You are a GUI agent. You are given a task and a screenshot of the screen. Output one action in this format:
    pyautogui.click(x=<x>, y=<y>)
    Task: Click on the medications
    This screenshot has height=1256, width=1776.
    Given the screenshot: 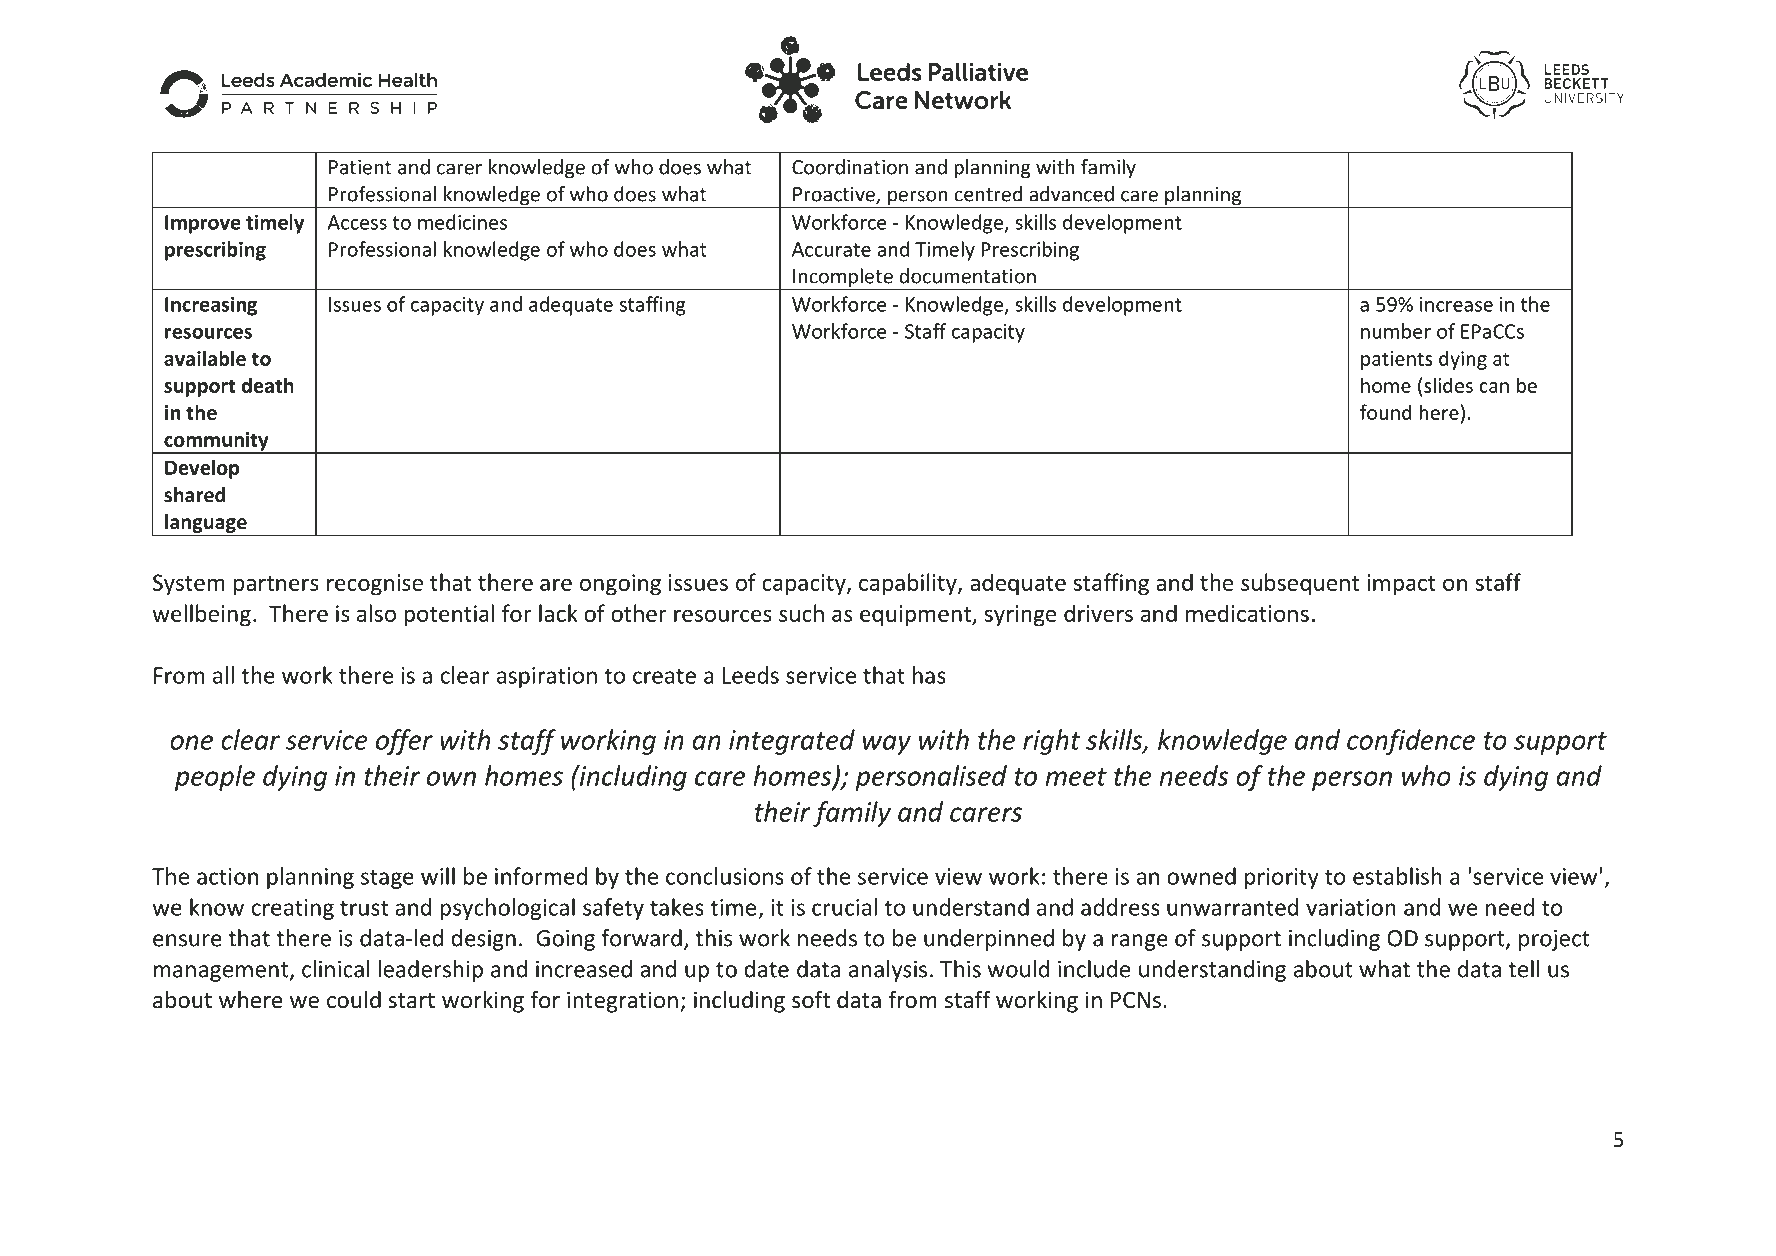 What is the action you would take?
    pyautogui.click(x=1247, y=613)
